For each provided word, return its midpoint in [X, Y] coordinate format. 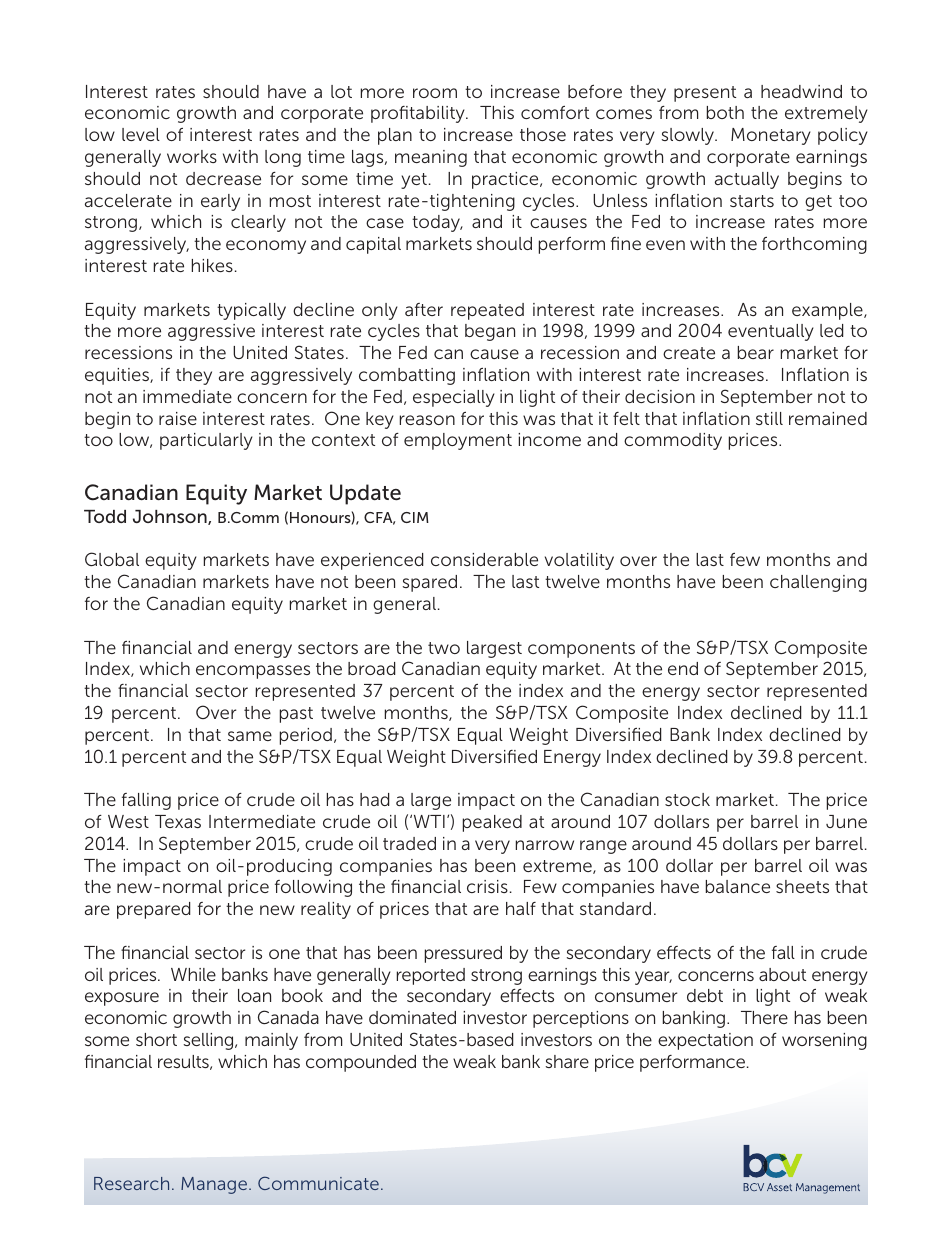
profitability [419, 114]
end [683, 668]
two [444, 648]
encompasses [253, 672]
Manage [214, 1185]
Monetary [771, 136]
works [192, 156]
